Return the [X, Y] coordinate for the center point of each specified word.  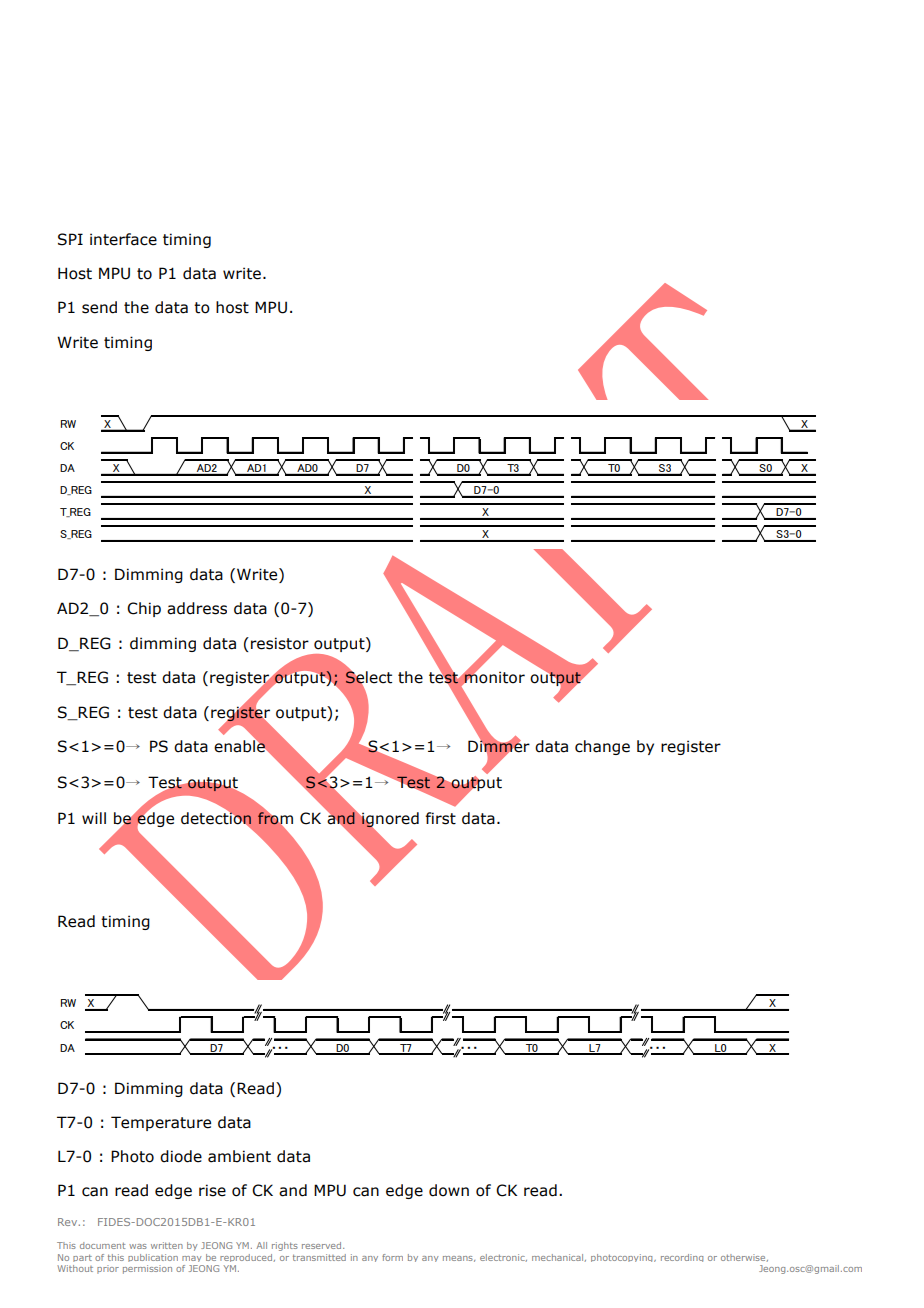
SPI [70, 239]
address [197, 608]
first [440, 818]
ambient [239, 1156]
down [449, 1190]
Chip [144, 609]
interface [123, 239]
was [138, 1246]
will [94, 818]
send [99, 307]
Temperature [161, 1123]
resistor [280, 643]
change [602, 747]
